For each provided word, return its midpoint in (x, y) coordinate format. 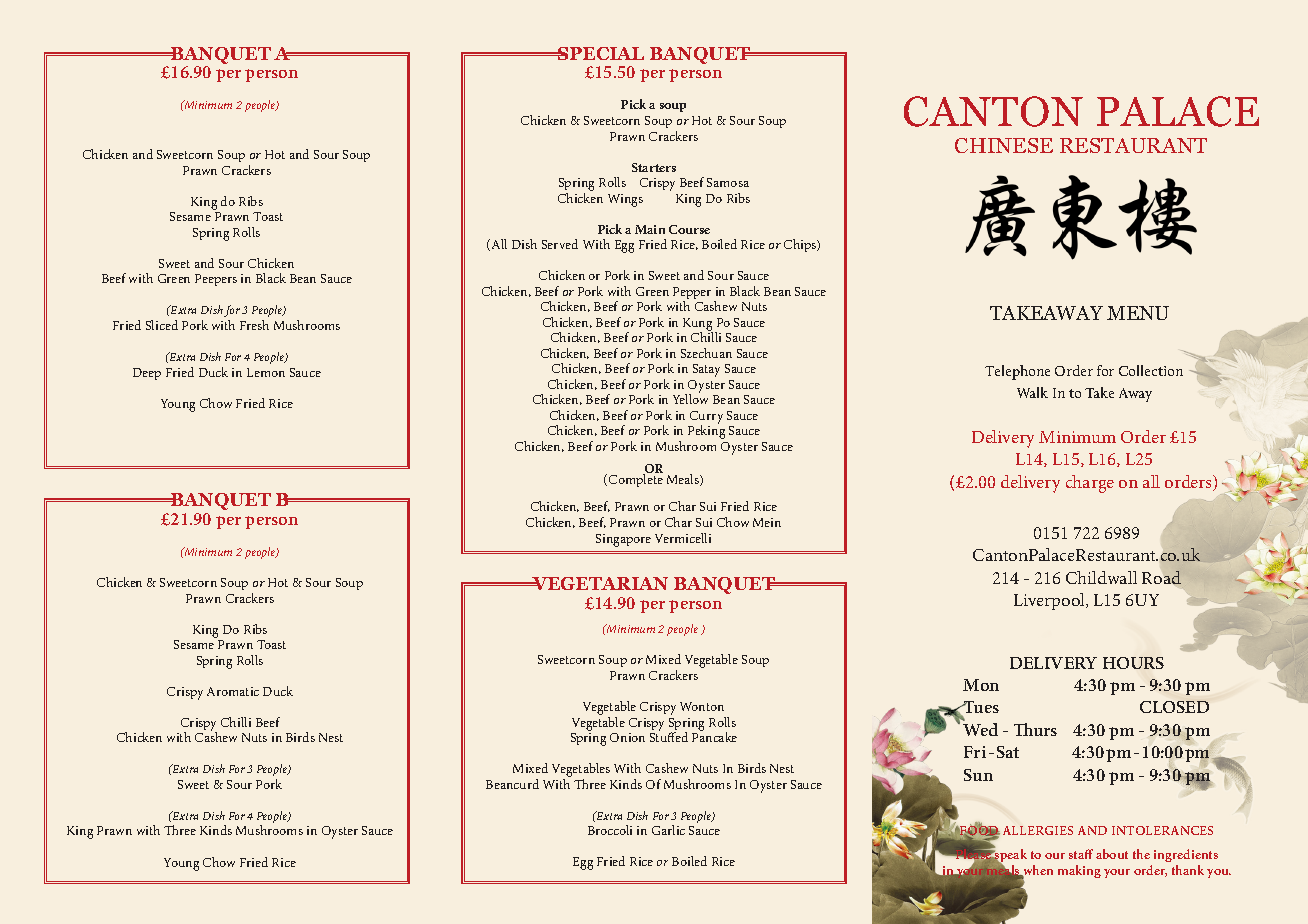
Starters (654, 167)
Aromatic (233, 691)
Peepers (216, 280)
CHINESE (1004, 145)
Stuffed (669, 736)
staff (1081, 854)
